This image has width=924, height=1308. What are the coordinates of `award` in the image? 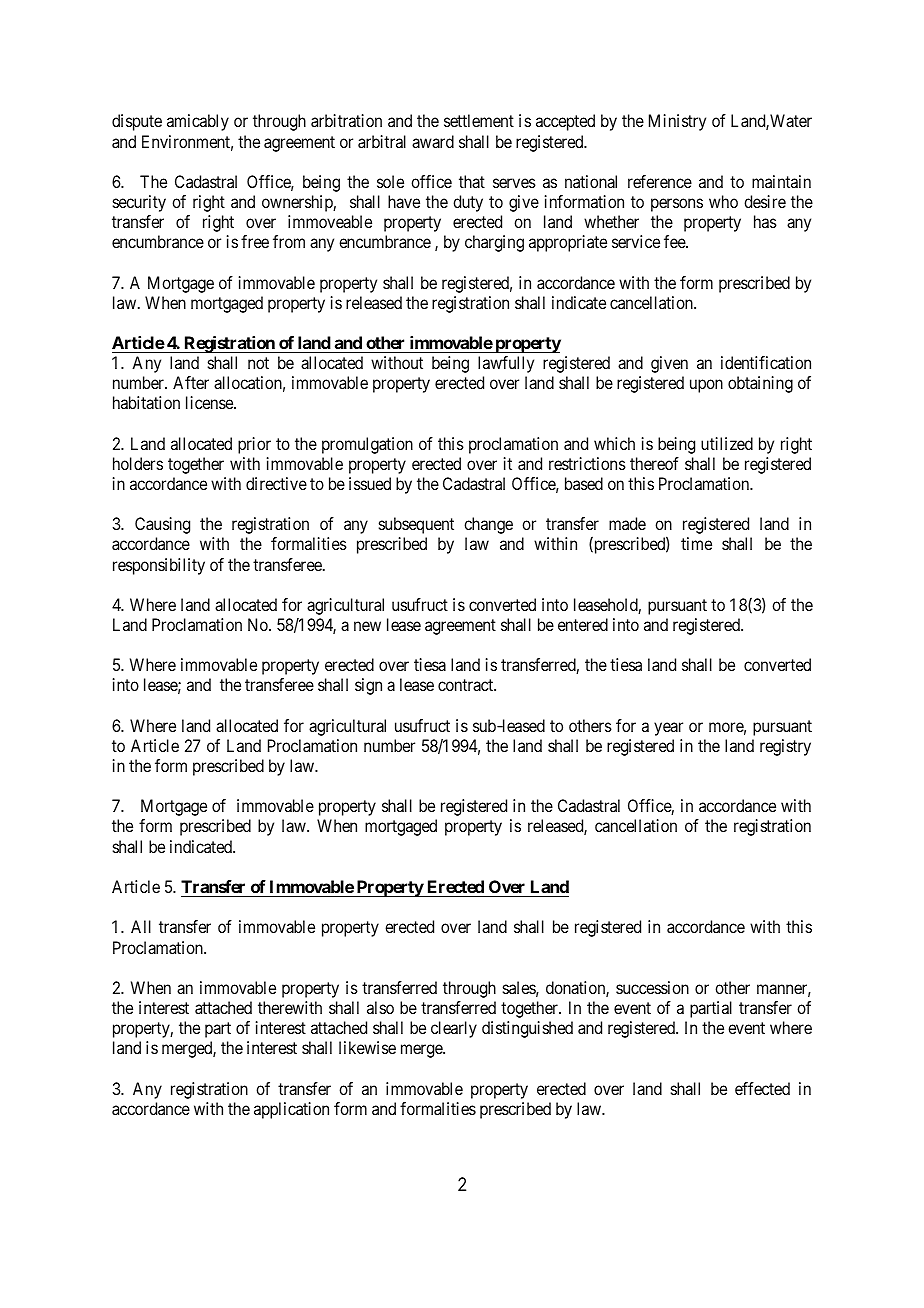 It's located at (433, 141).
